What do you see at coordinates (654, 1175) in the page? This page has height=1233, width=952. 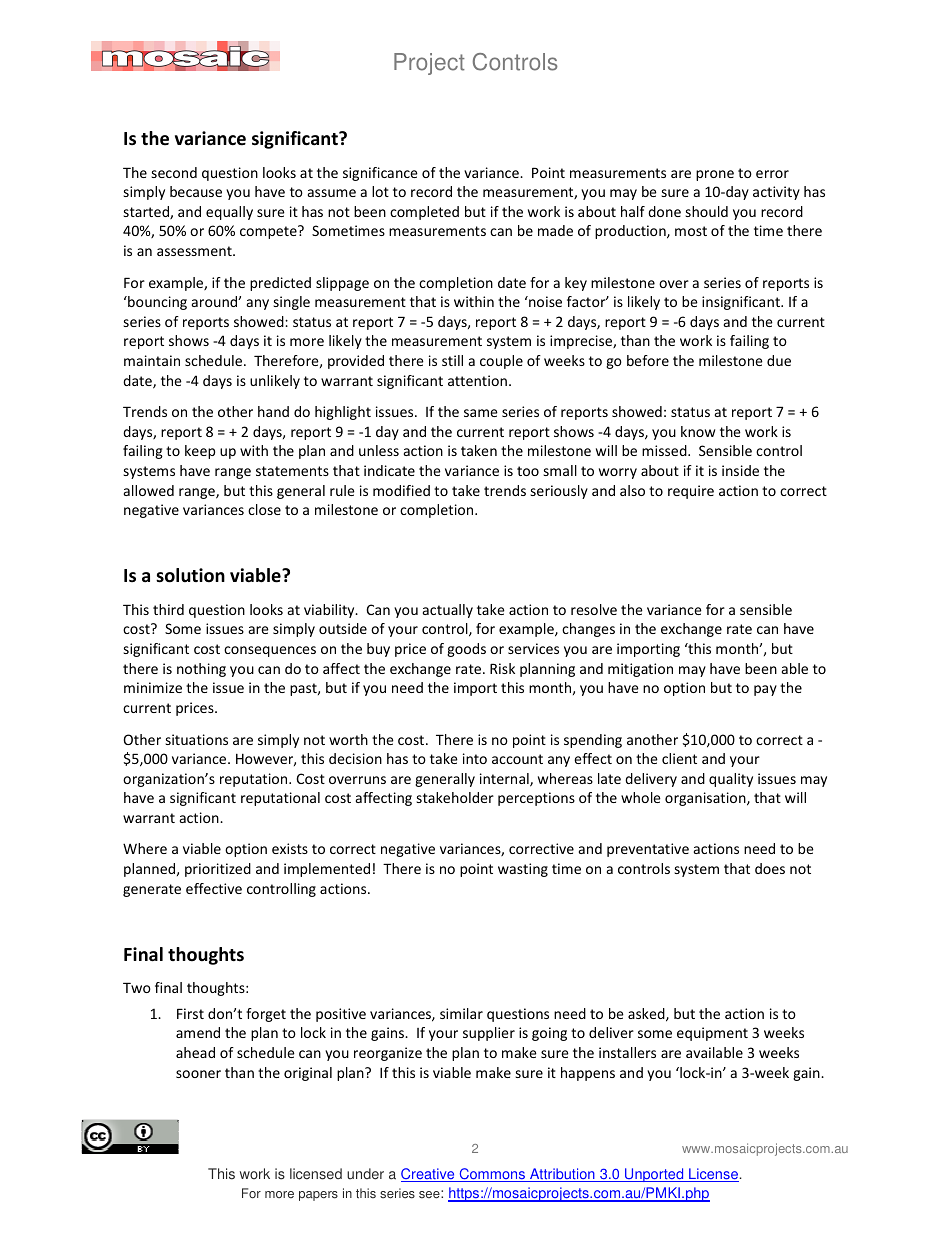 I see `Unported` at bounding box center [654, 1175].
